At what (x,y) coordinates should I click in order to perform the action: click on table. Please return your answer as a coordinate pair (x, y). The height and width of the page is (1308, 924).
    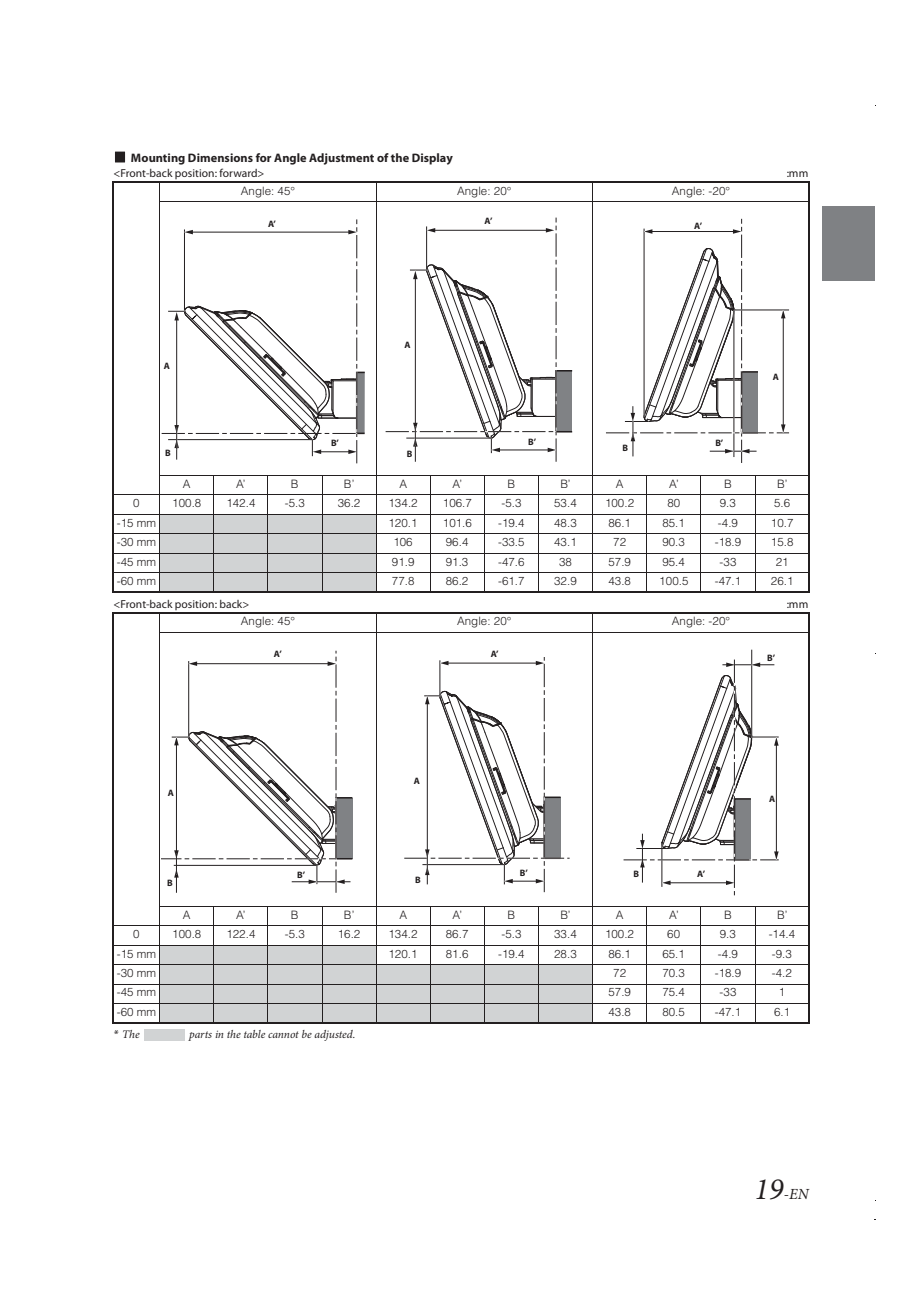
    Looking at the image, I should click on (254, 1034).
